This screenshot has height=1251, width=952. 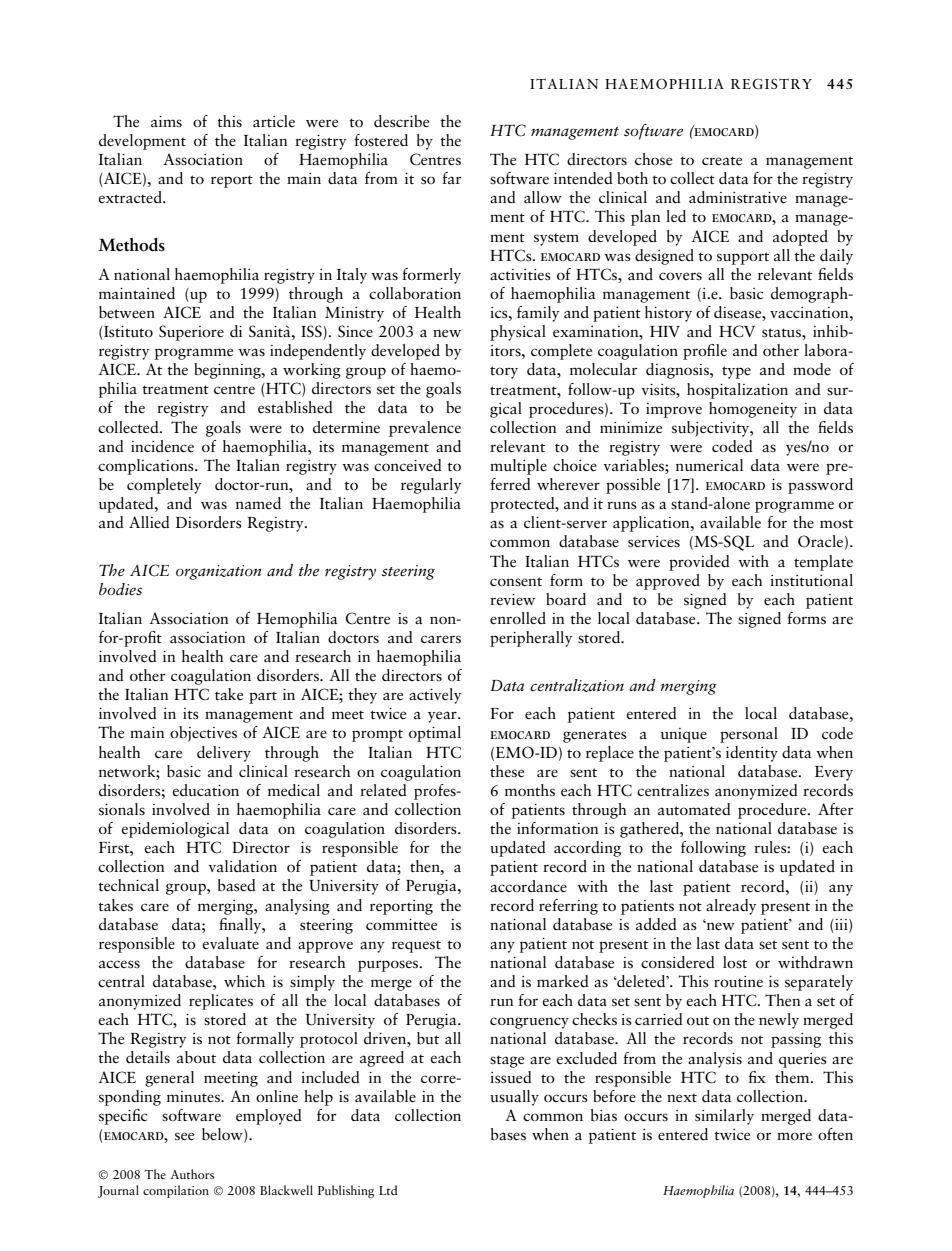 I want to click on Authors, so click(x=192, y=1174).
